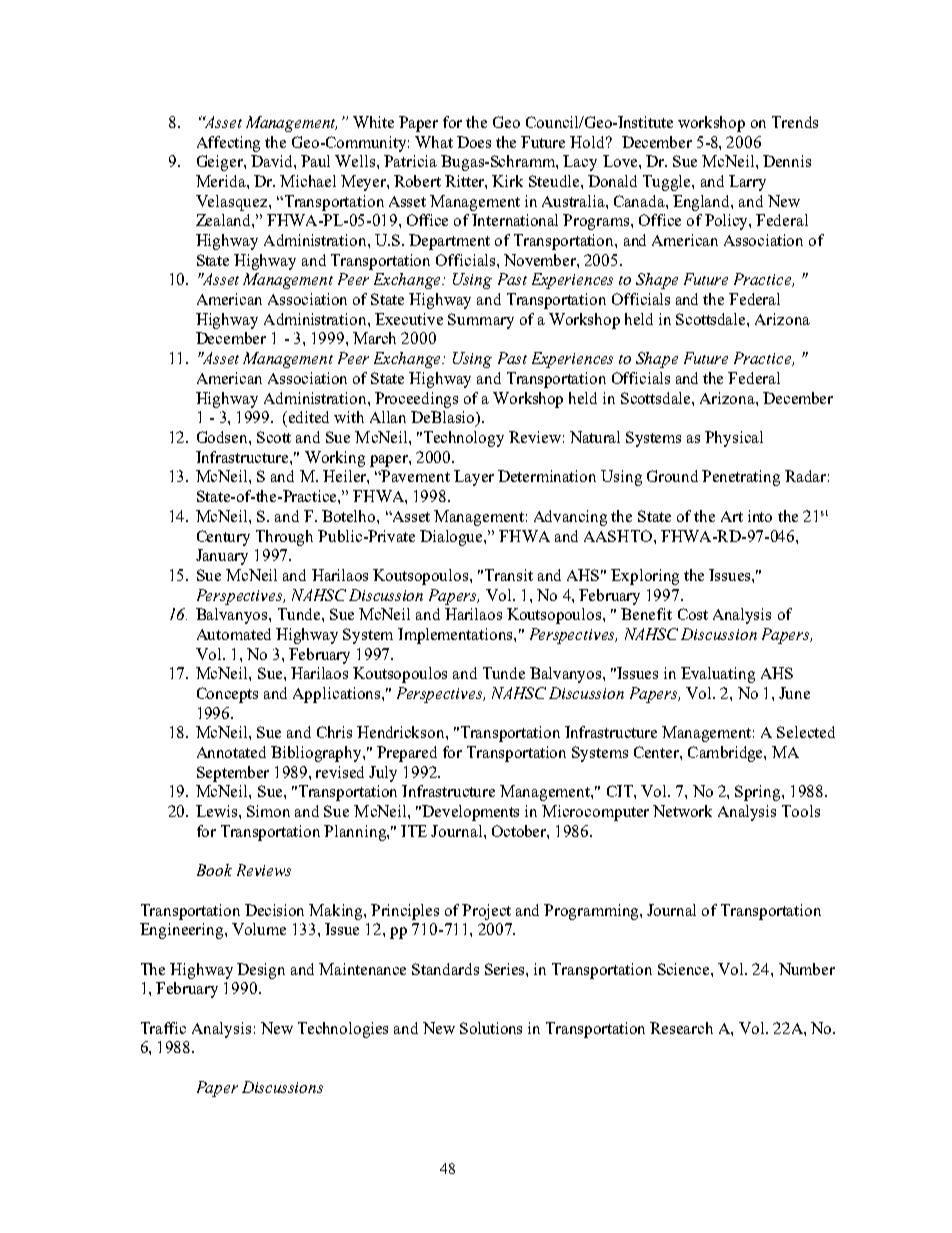 The image size is (952, 1233). What do you see at coordinates (228, 144) in the page?
I see `Affecting` at bounding box center [228, 144].
